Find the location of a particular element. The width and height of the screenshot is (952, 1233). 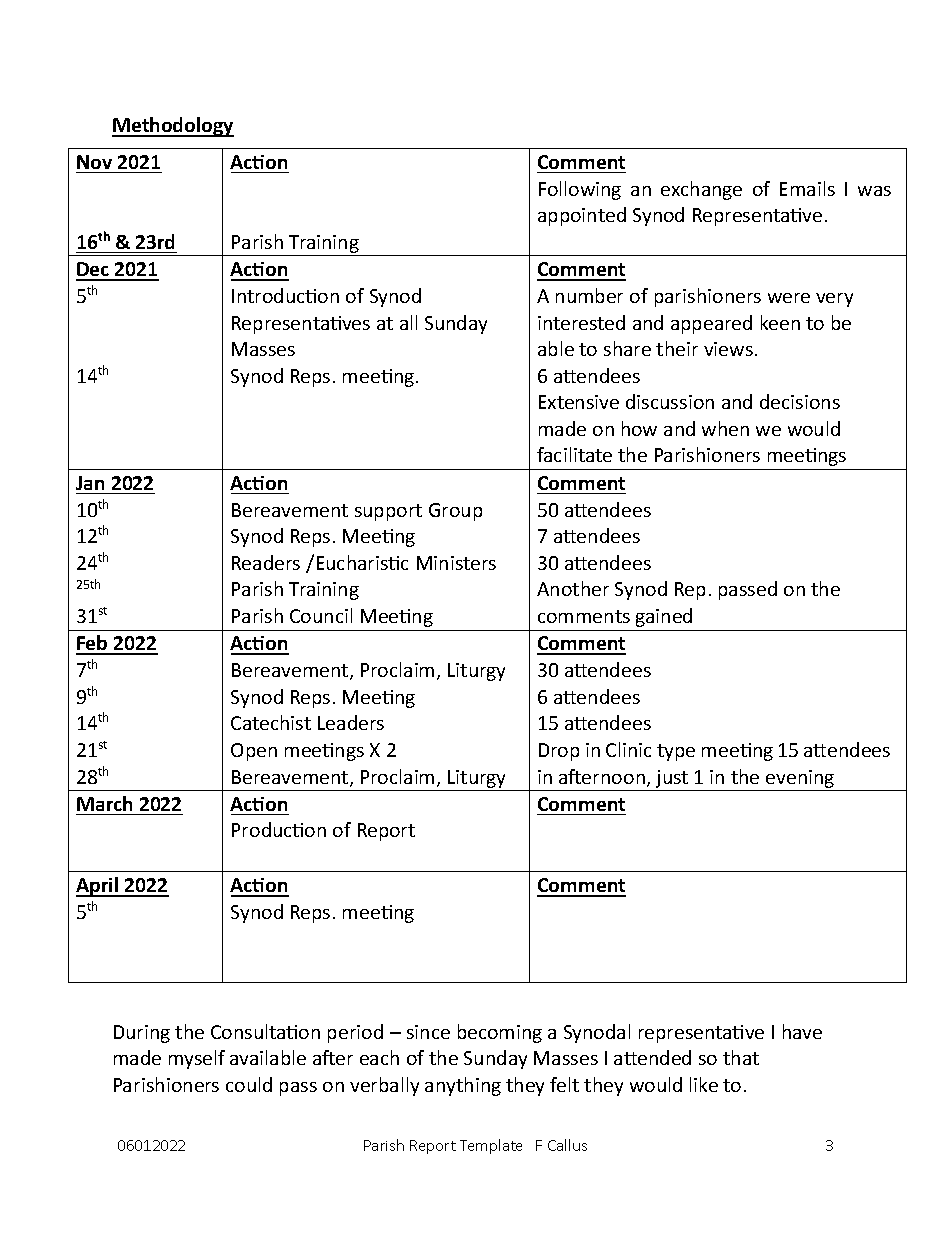

decisions is located at coordinates (800, 401).
